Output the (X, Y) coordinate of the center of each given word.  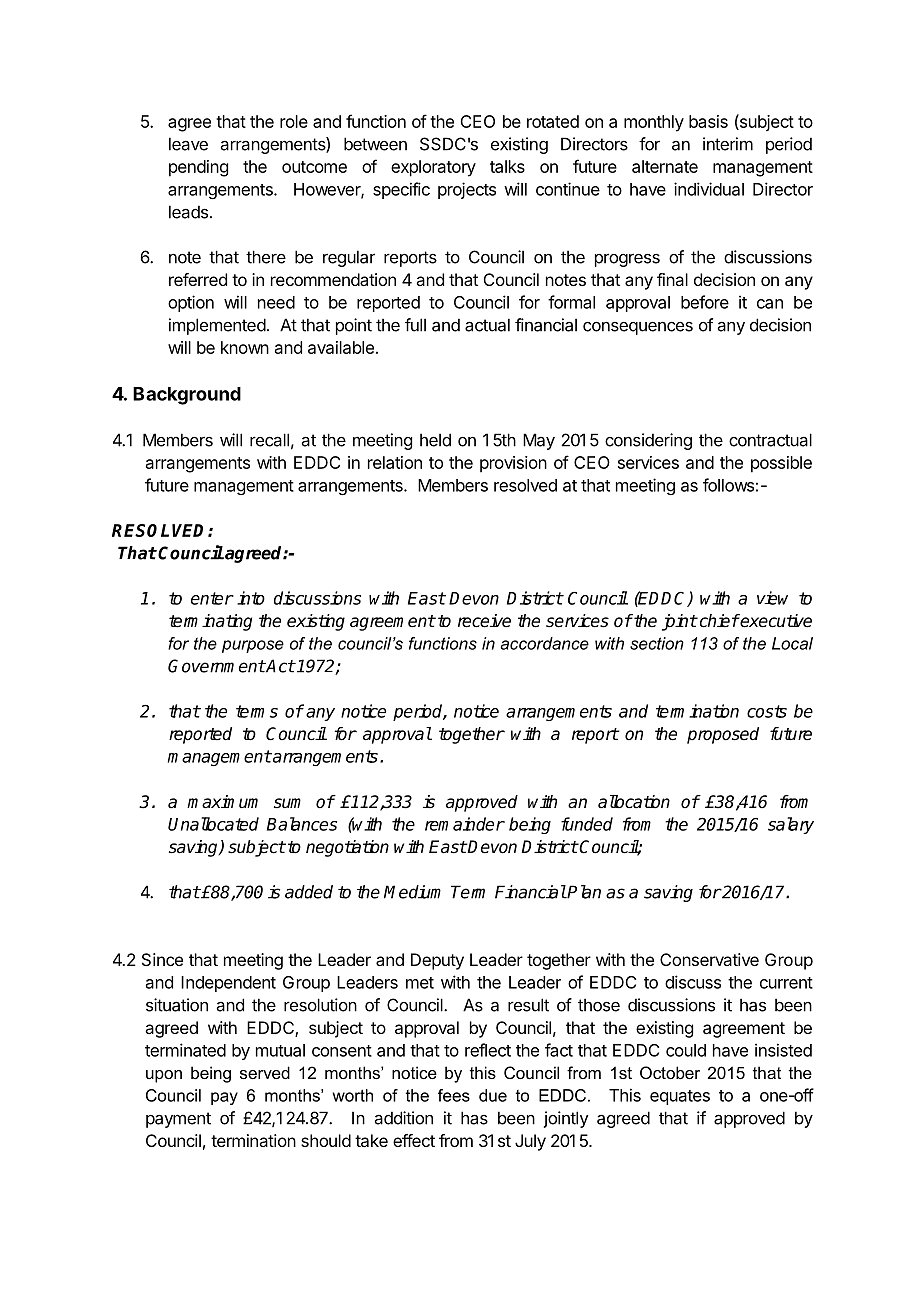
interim (728, 144)
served (265, 1072)
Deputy (437, 961)
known (245, 347)
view (772, 598)
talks (507, 166)
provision (513, 464)
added (309, 892)
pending (198, 168)
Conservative (709, 959)
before (705, 302)
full (415, 325)
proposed (723, 735)
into (251, 598)
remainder (465, 824)
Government (216, 666)
